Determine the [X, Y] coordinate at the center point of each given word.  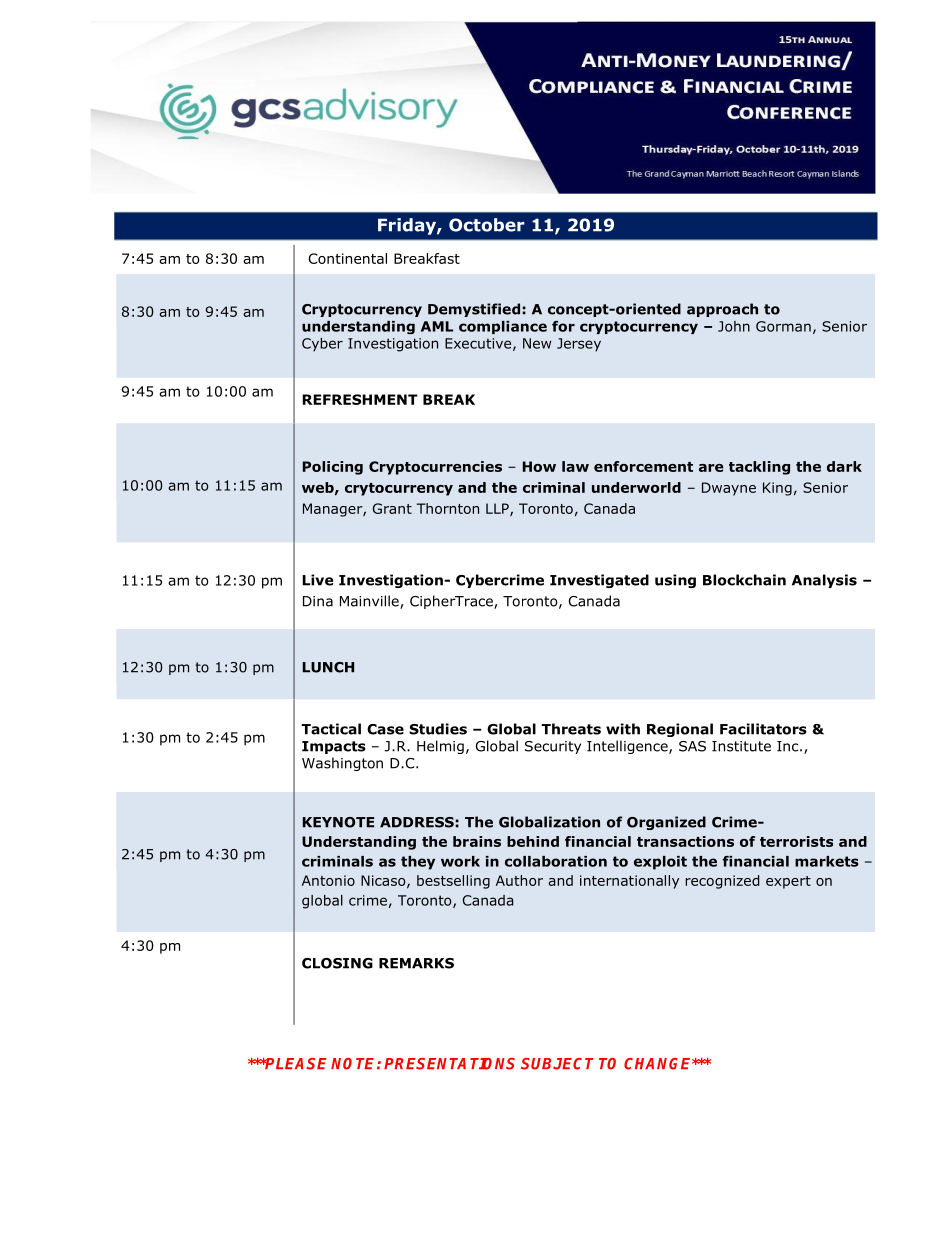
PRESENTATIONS [449, 1064]
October [487, 225]
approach [722, 310]
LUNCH [328, 667]
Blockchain [744, 580]
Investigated [599, 581]
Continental [347, 258]
